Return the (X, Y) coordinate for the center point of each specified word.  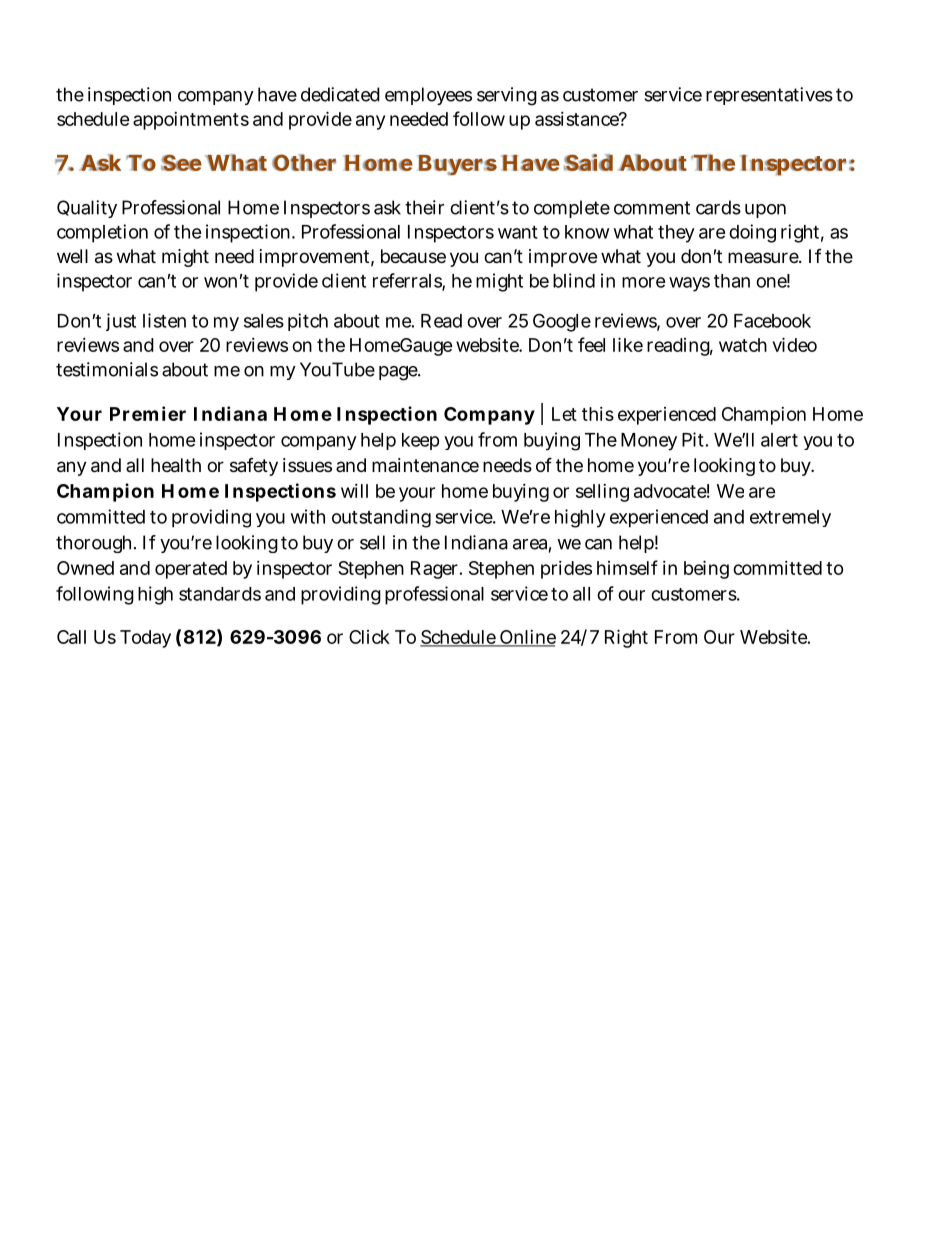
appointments (191, 121)
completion (102, 233)
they (676, 234)
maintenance (425, 465)
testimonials (107, 369)
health (176, 465)
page (399, 373)
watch (743, 345)
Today (145, 639)
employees (428, 96)
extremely (790, 518)
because (413, 256)
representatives (769, 96)
